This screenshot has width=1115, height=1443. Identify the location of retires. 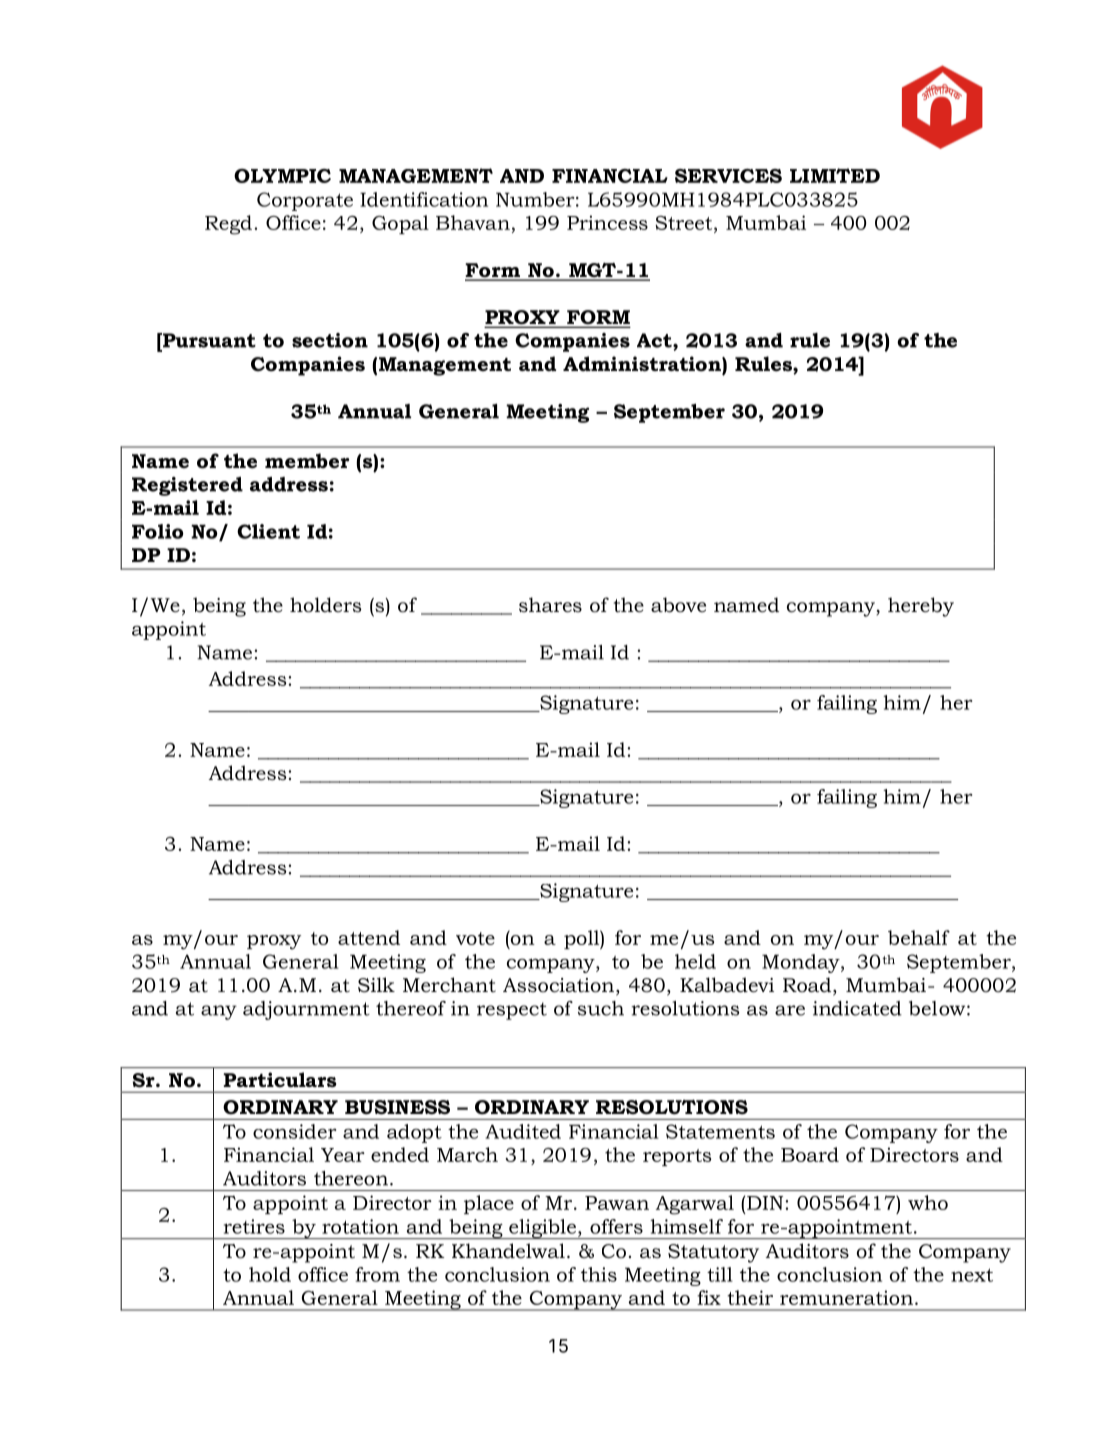
(254, 1226).
